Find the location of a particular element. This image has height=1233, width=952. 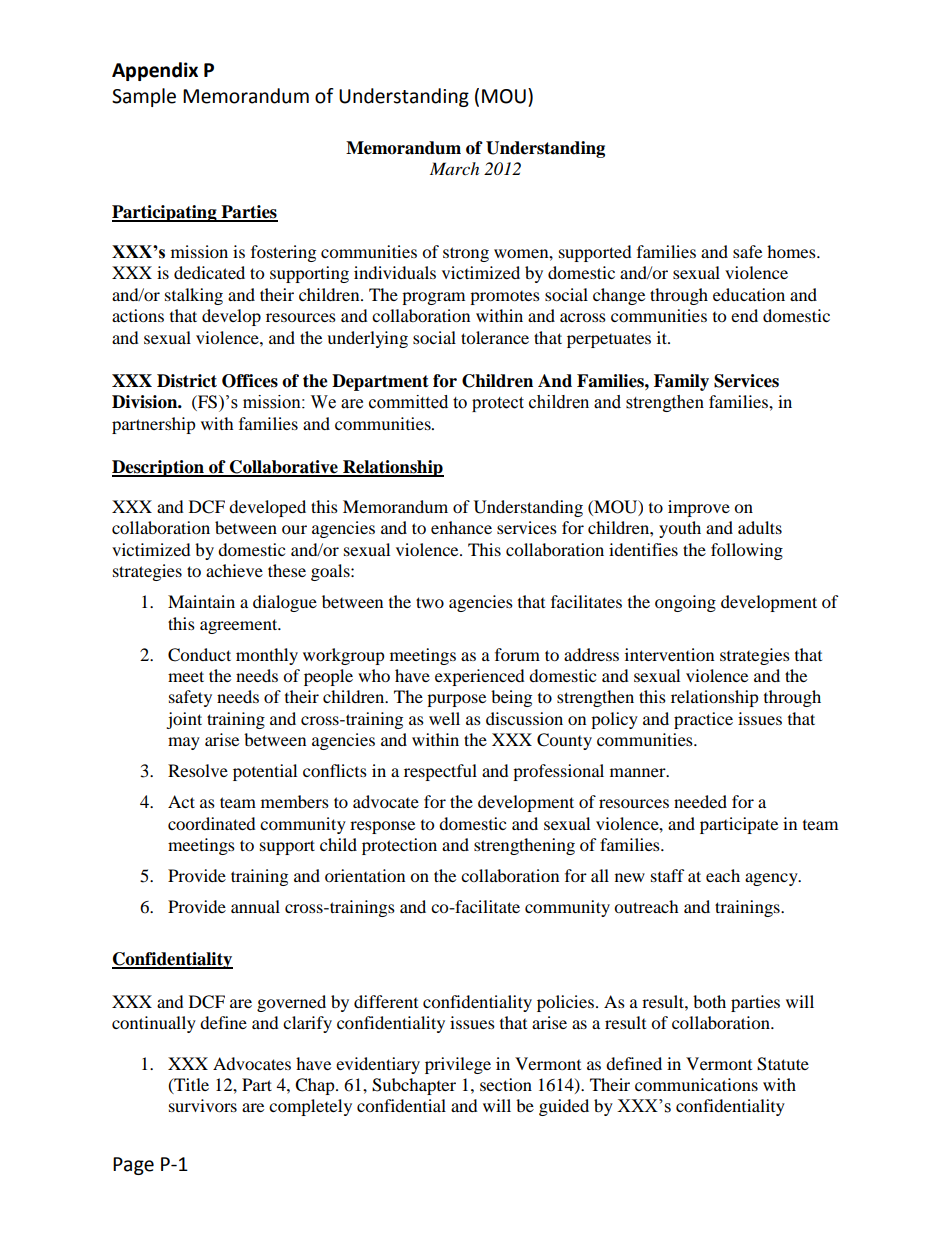

District is located at coordinates (187, 381).
